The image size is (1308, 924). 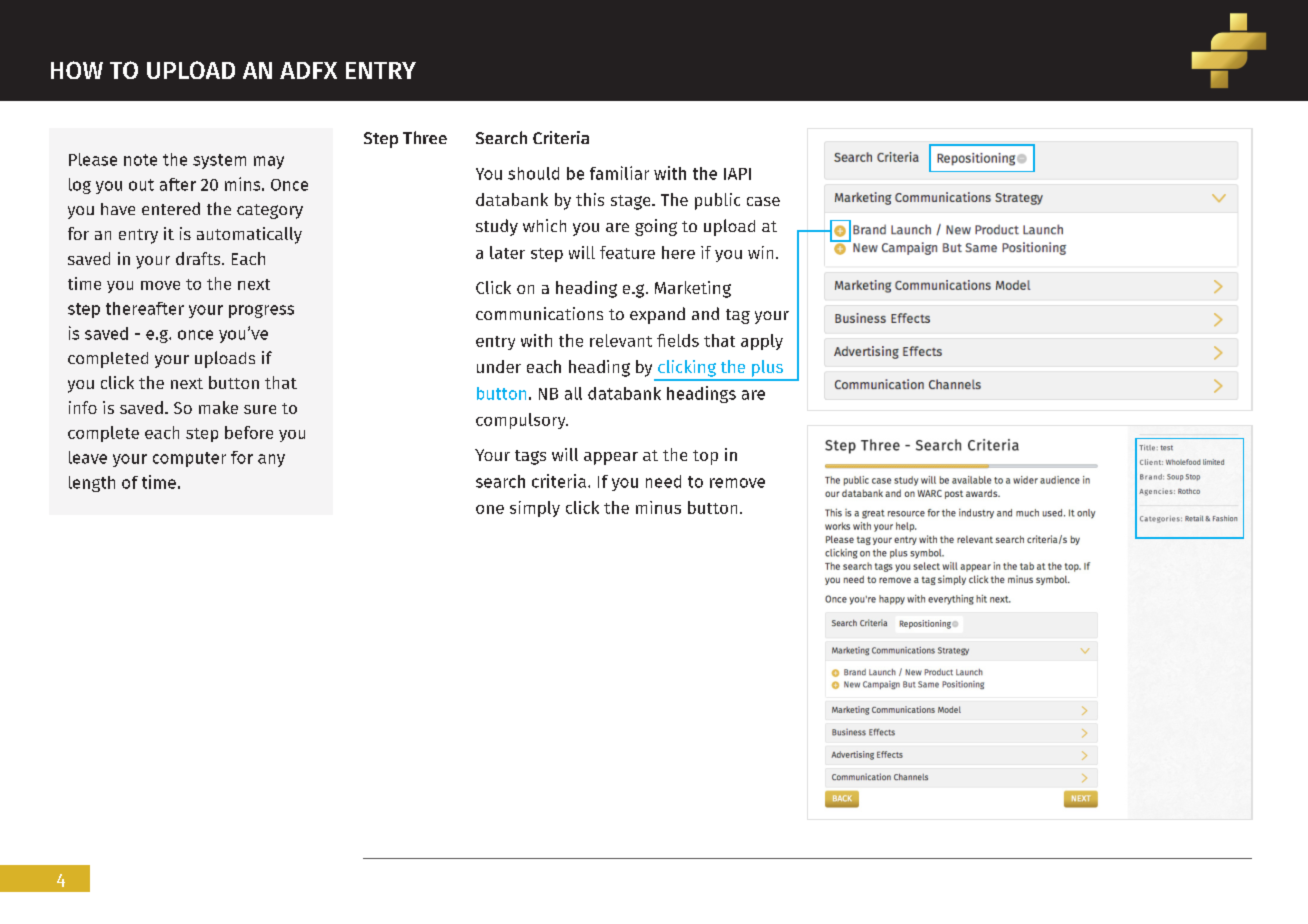 I want to click on Three, so click(x=425, y=137).
